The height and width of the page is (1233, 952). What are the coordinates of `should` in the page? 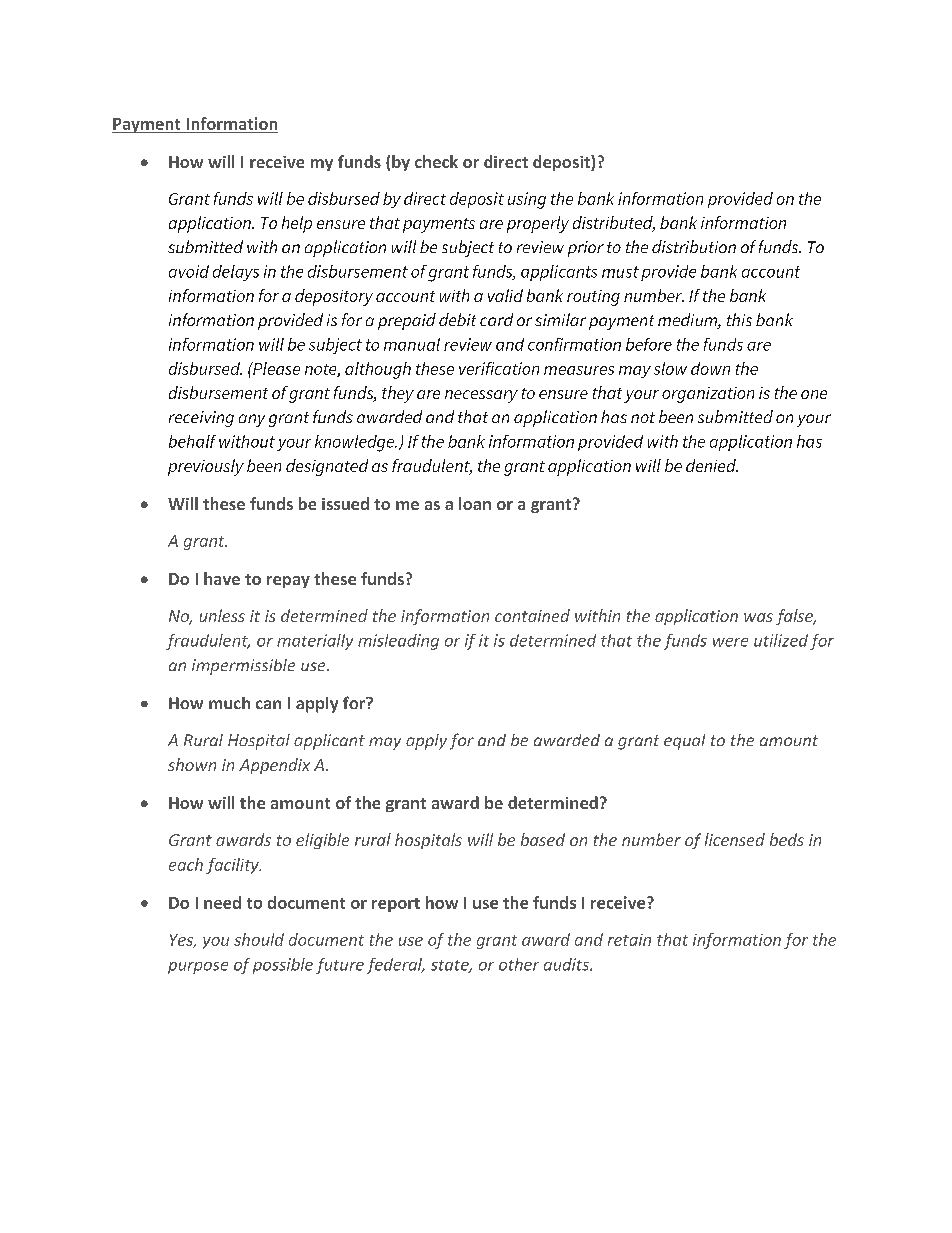 It's located at (259, 939).
